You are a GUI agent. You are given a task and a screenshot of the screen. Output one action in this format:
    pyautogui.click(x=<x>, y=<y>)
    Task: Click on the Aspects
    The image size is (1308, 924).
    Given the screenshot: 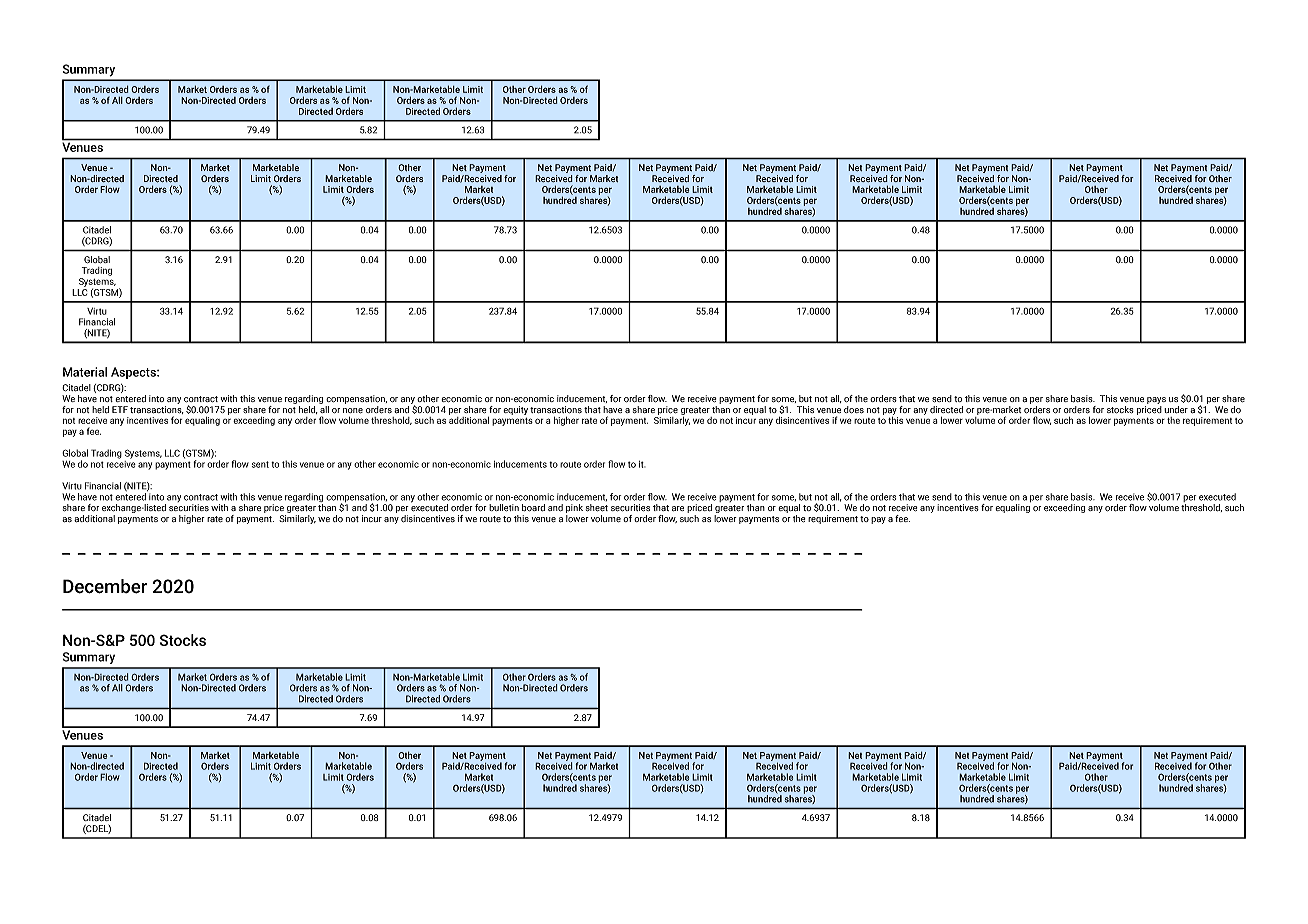 What is the action you would take?
    pyautogui.click(x=134, y=373)
